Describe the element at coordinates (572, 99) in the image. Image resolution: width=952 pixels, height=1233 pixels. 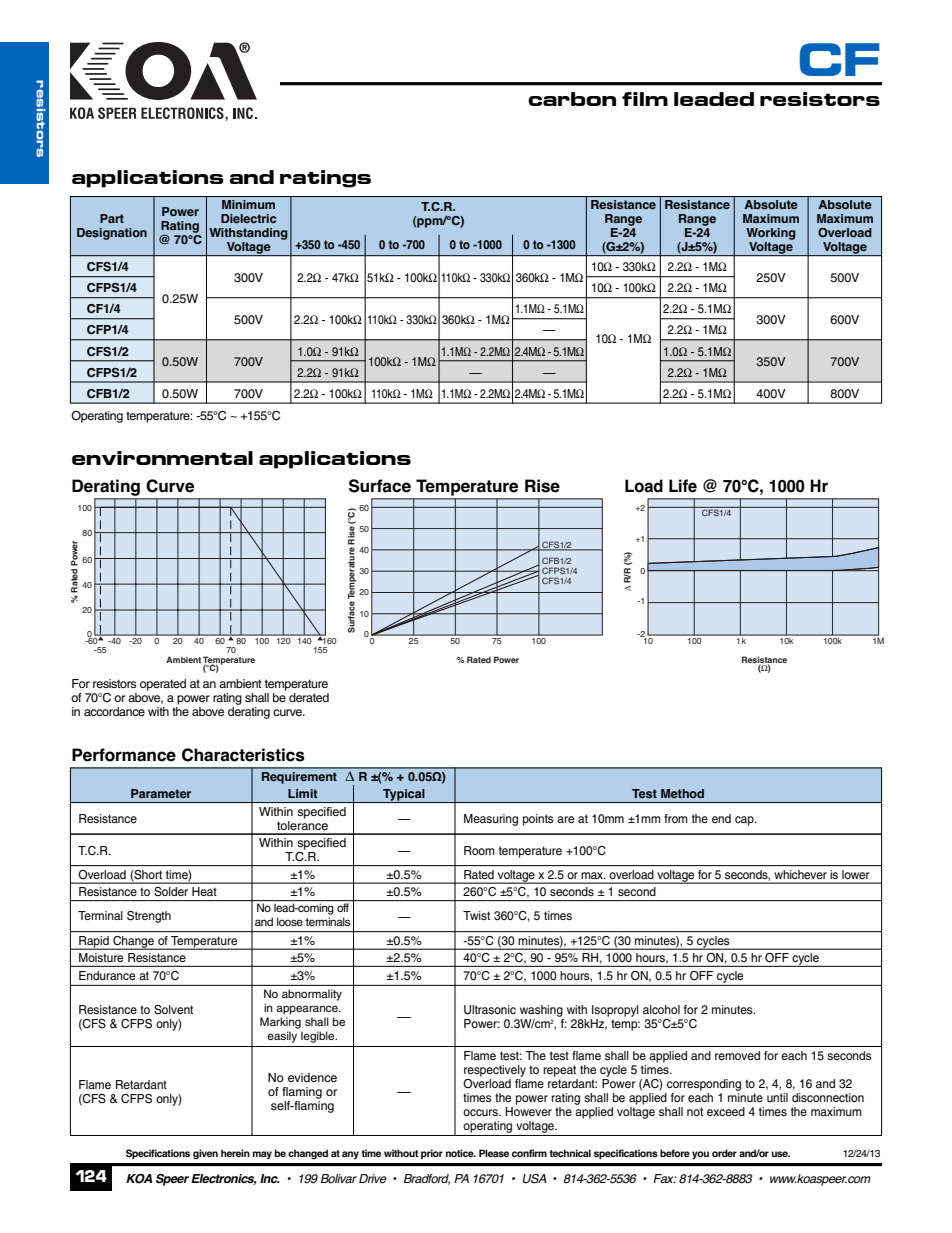
I see `carbon` at that location.
